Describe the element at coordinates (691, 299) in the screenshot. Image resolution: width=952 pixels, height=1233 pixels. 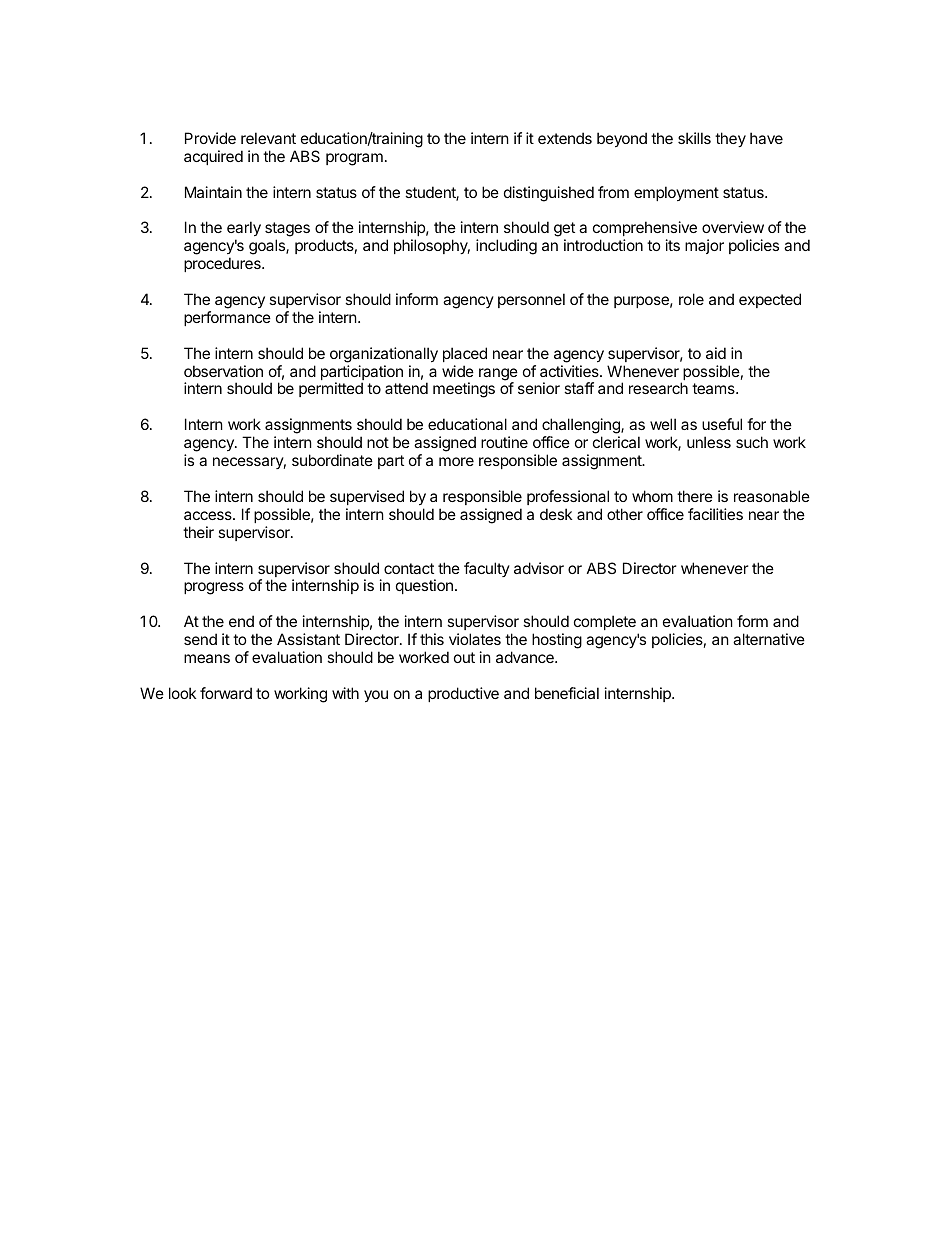
I see `role` at that location.
